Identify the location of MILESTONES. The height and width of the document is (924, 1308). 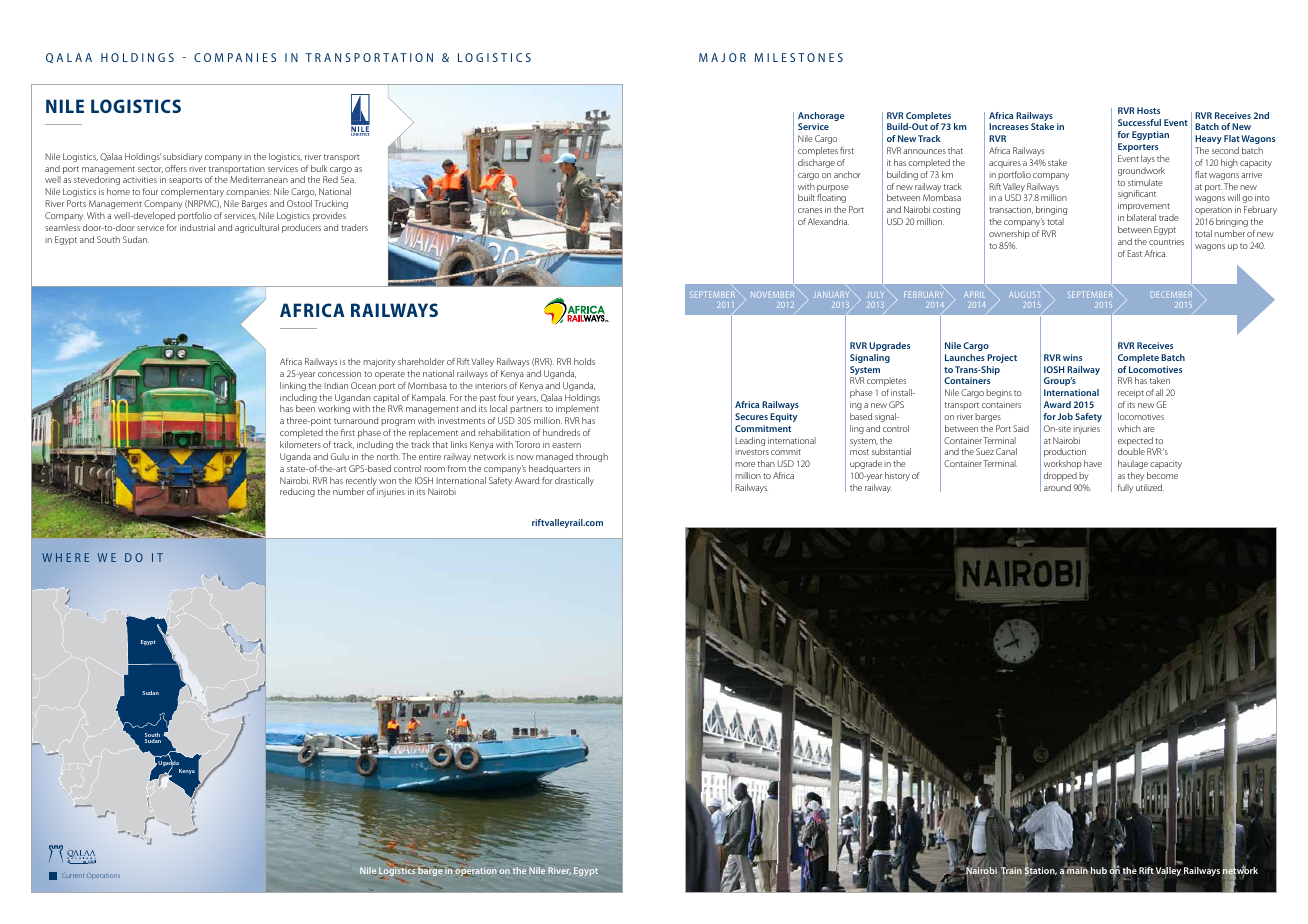
(798, 57).
